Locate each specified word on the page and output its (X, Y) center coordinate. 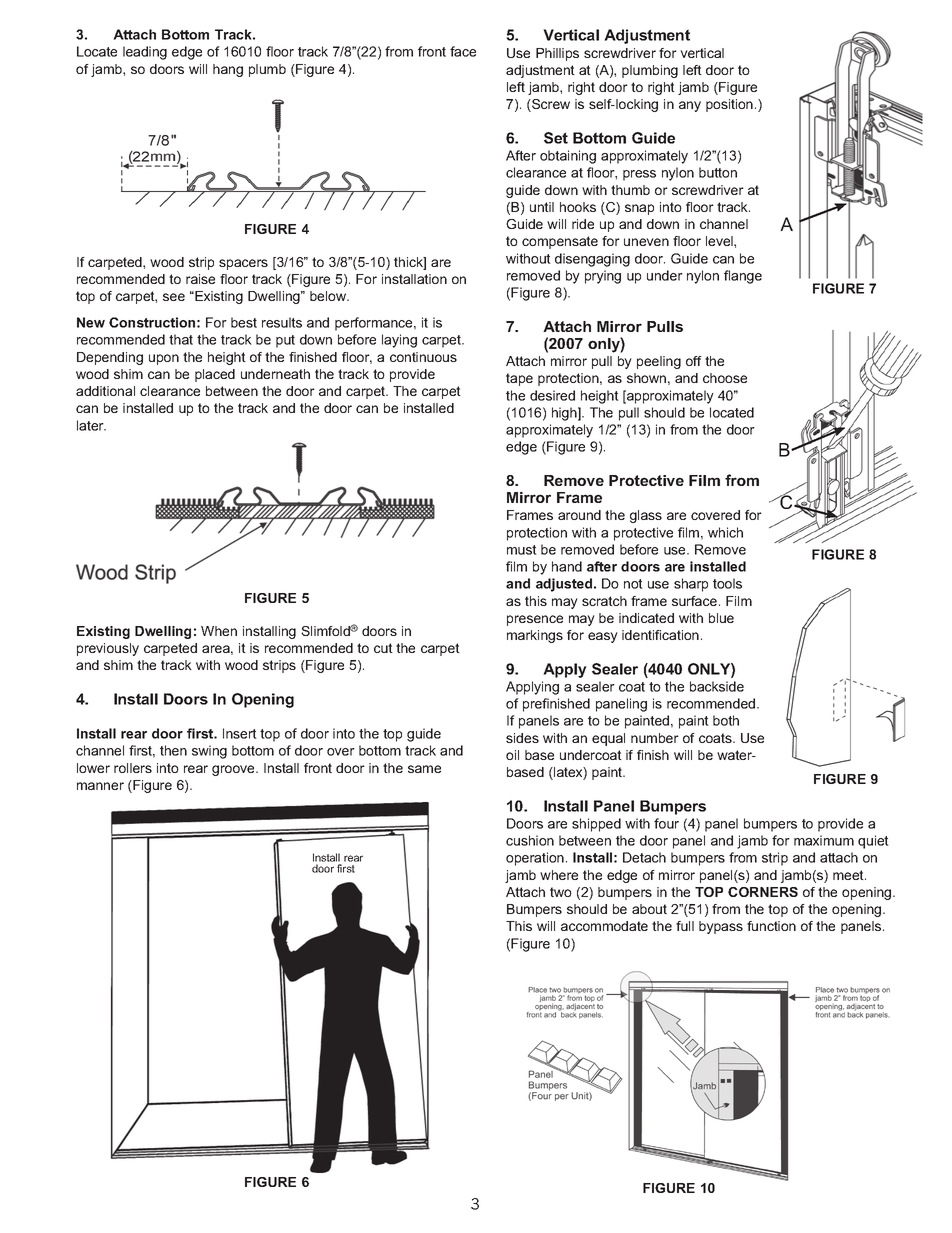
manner (100, 786)
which (725, 532)
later (91, 425)
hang (228, 70)
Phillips (557, 54)
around (579, 515)
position (729, 105)
